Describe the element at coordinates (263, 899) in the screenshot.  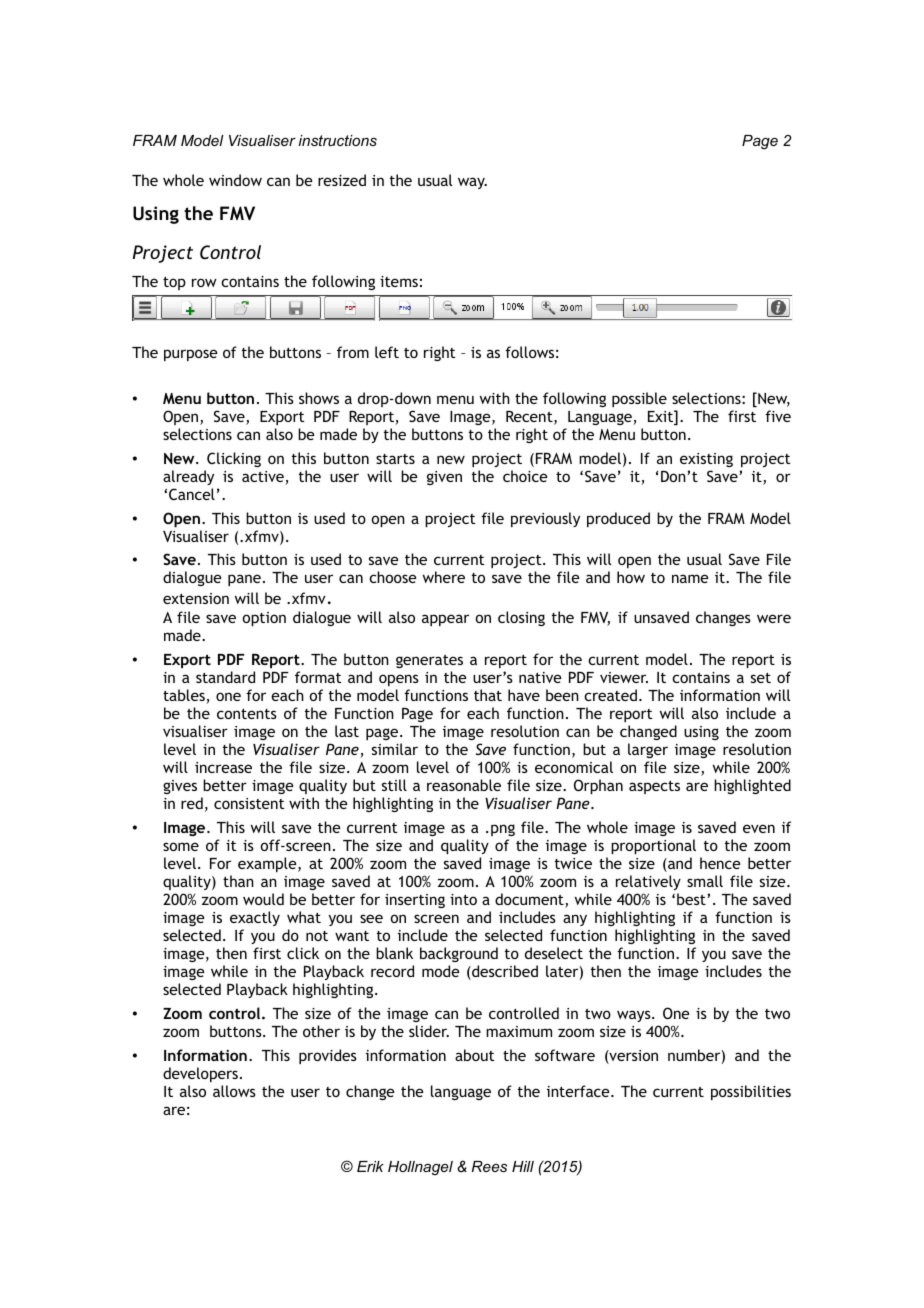
I see `would` at that location.
